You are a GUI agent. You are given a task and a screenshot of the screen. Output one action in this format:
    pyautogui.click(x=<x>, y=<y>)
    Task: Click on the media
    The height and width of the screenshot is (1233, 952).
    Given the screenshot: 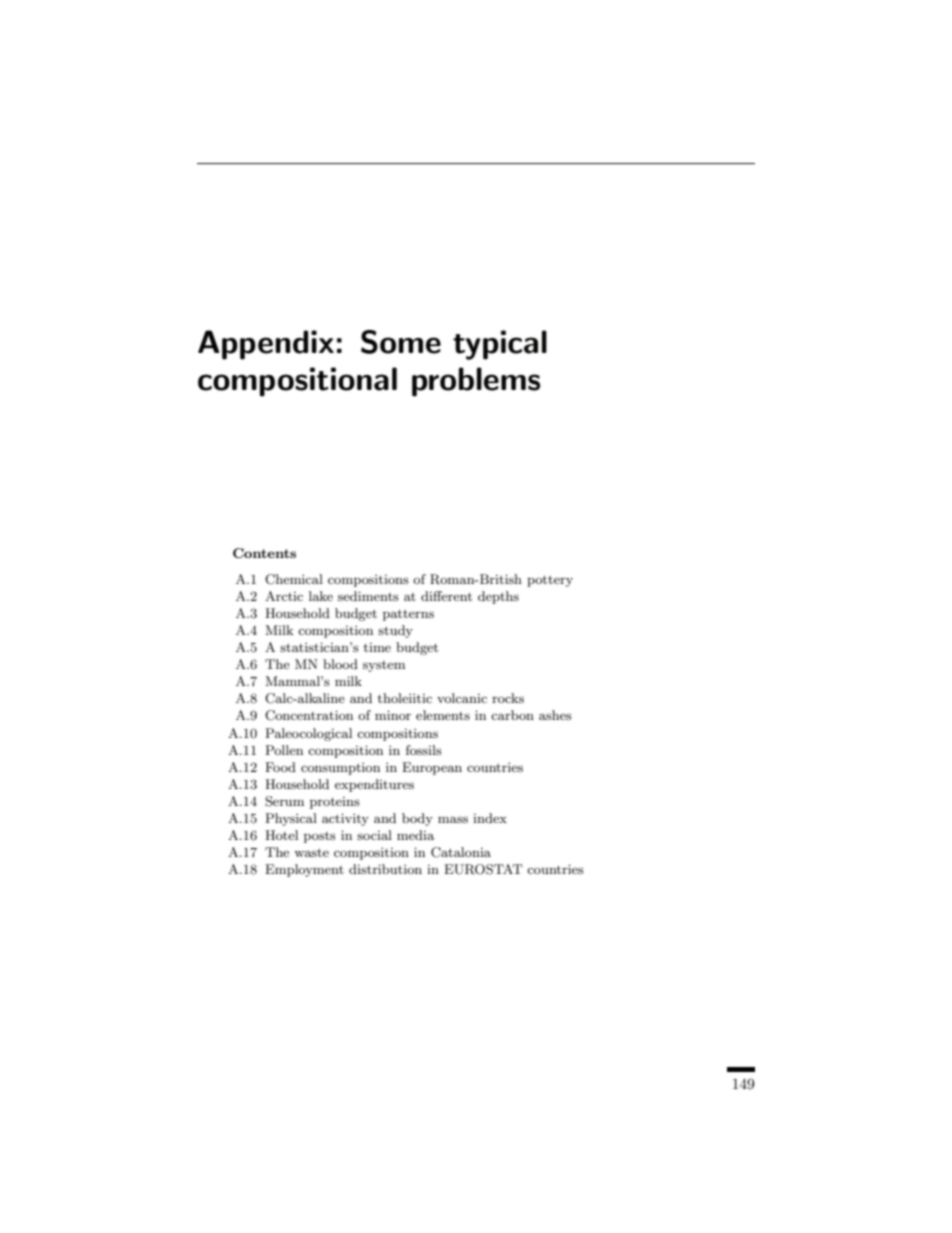 What is the action you would take?
    pyautogui.click(x=415, y=835)
